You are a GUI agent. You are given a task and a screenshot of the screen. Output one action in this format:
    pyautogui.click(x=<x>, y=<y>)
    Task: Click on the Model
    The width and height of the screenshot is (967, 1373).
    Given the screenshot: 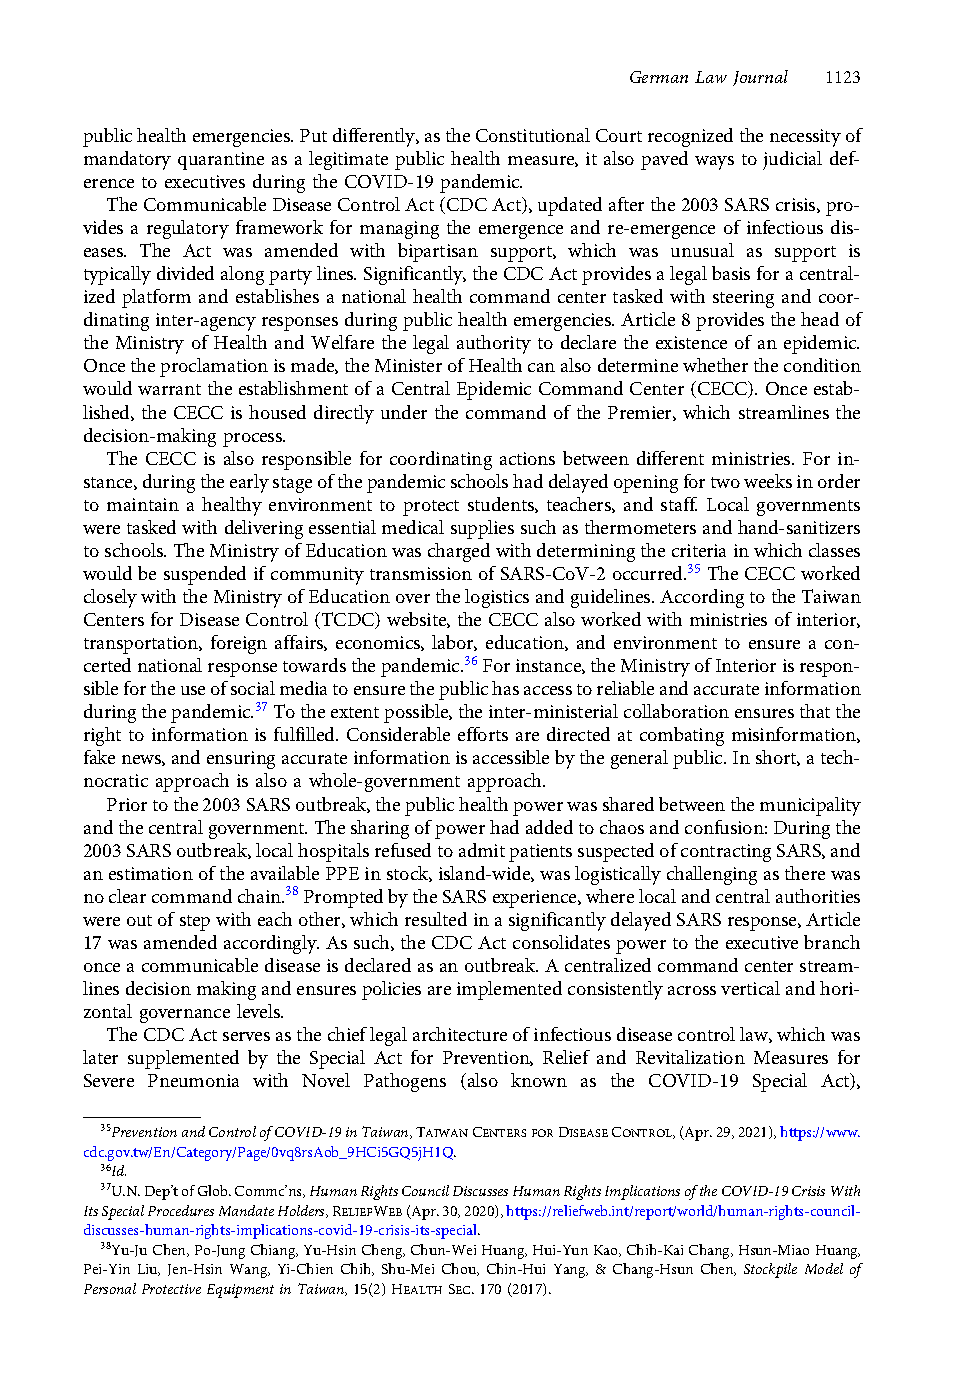 What is the action you would take?
    pyautogui.click(x=824, y=1268)
